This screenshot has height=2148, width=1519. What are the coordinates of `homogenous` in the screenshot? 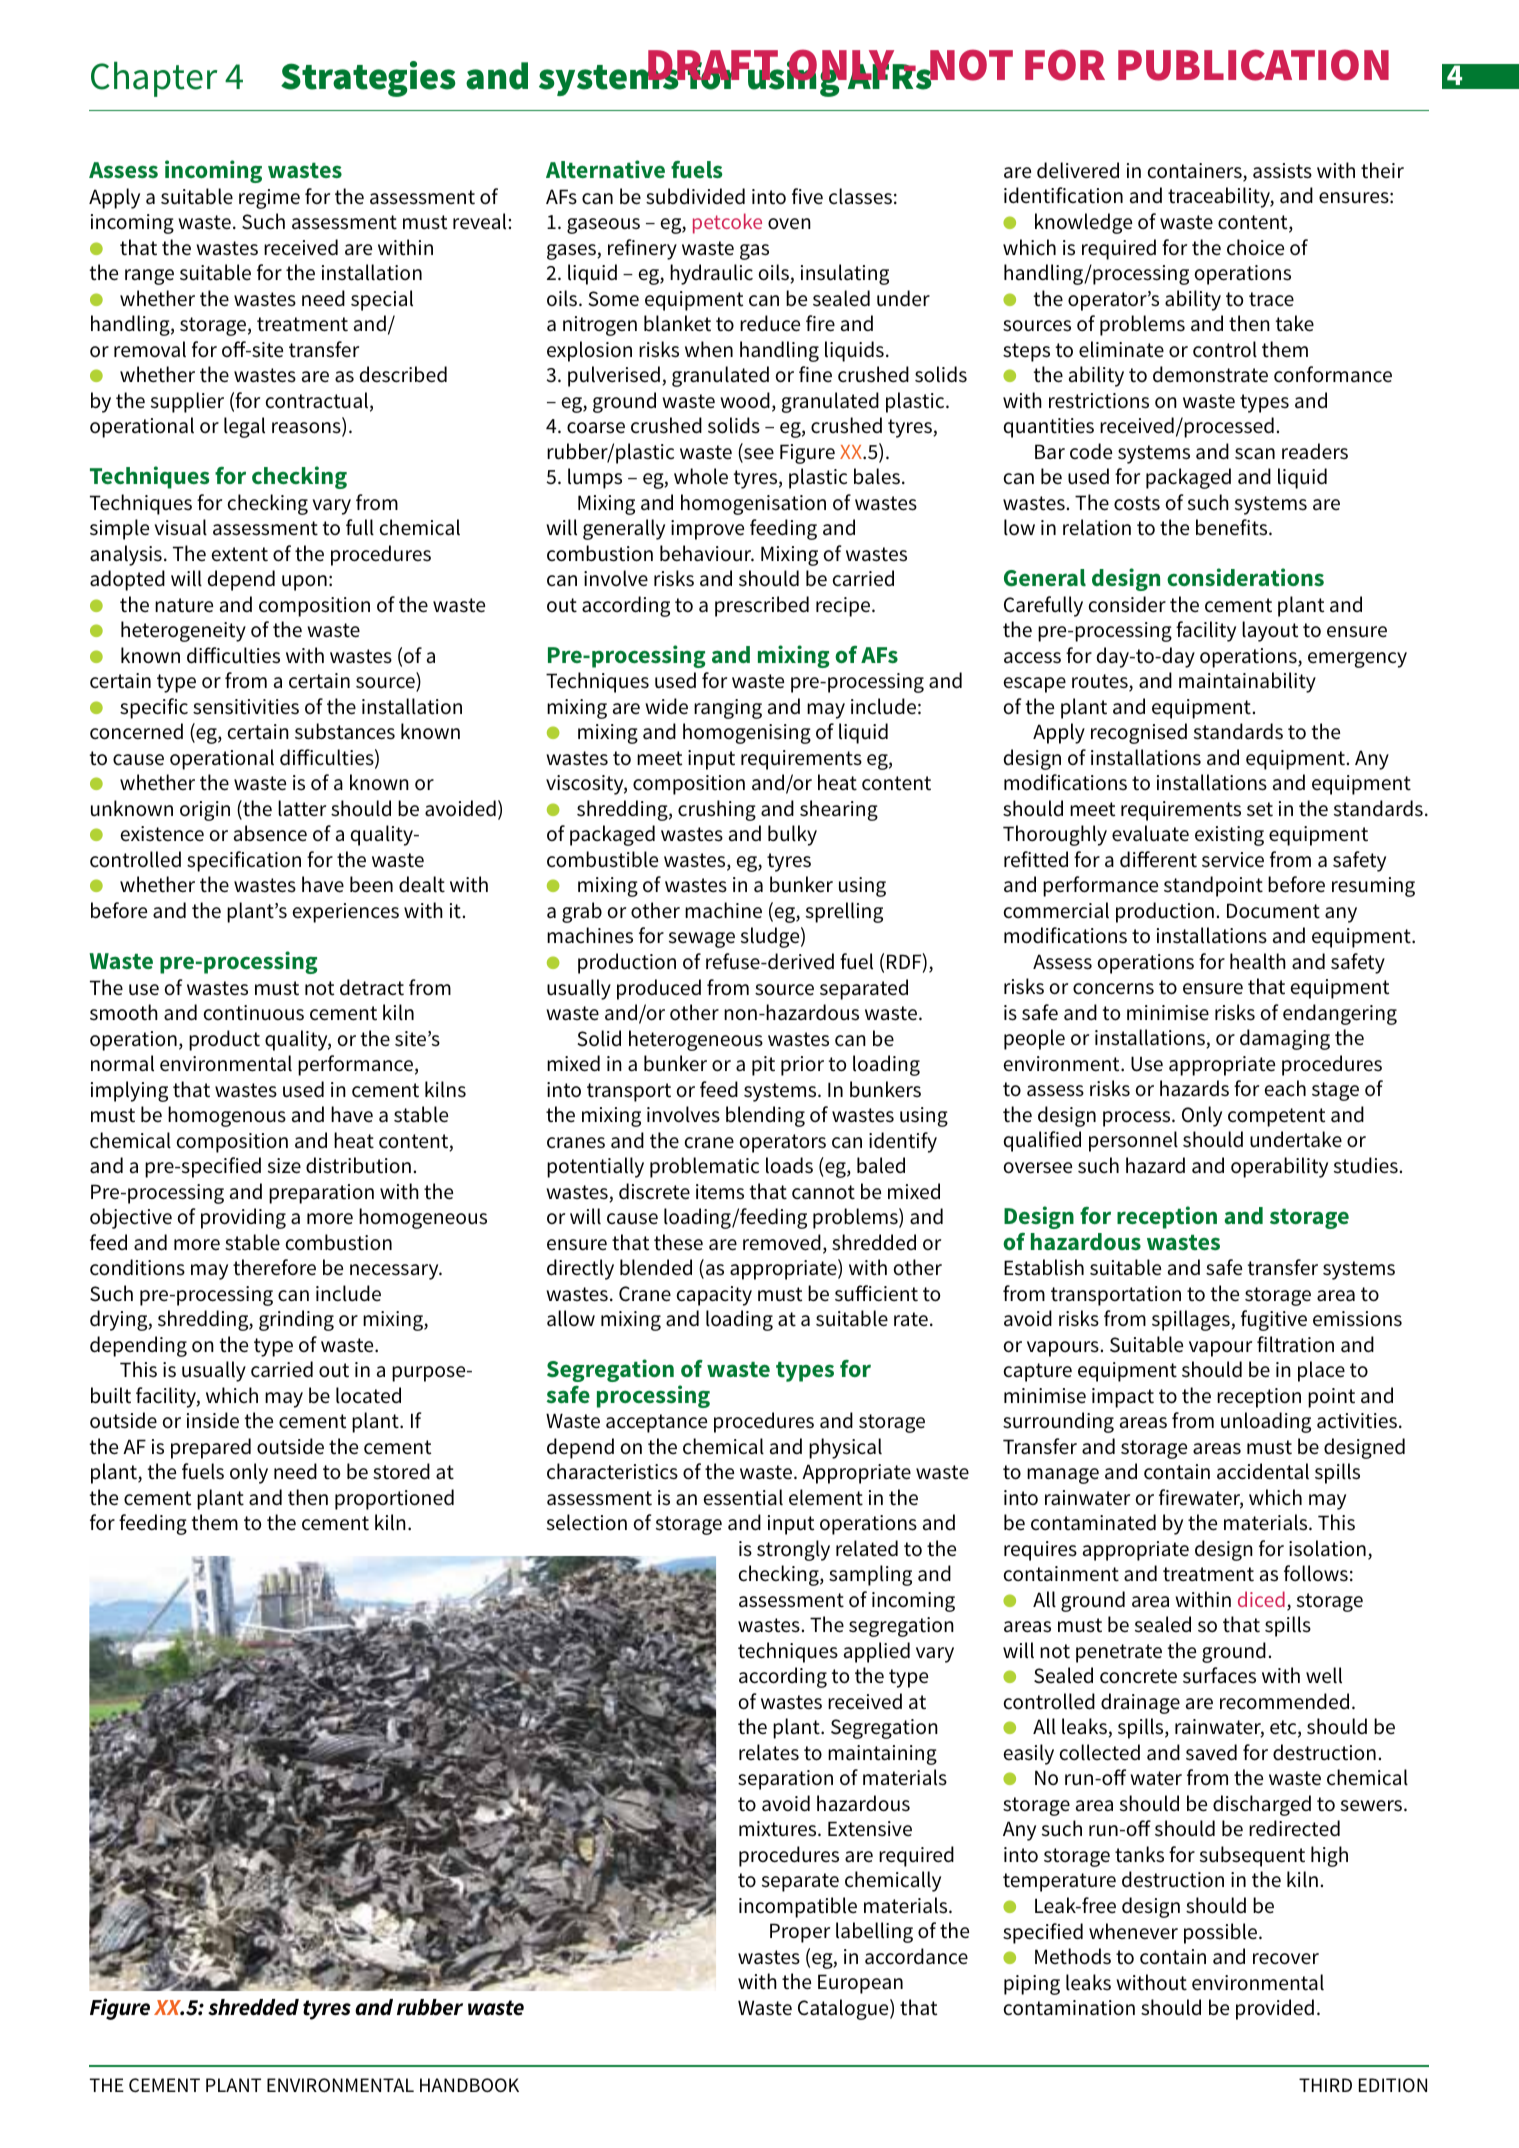 It's located at (227, 1116).
